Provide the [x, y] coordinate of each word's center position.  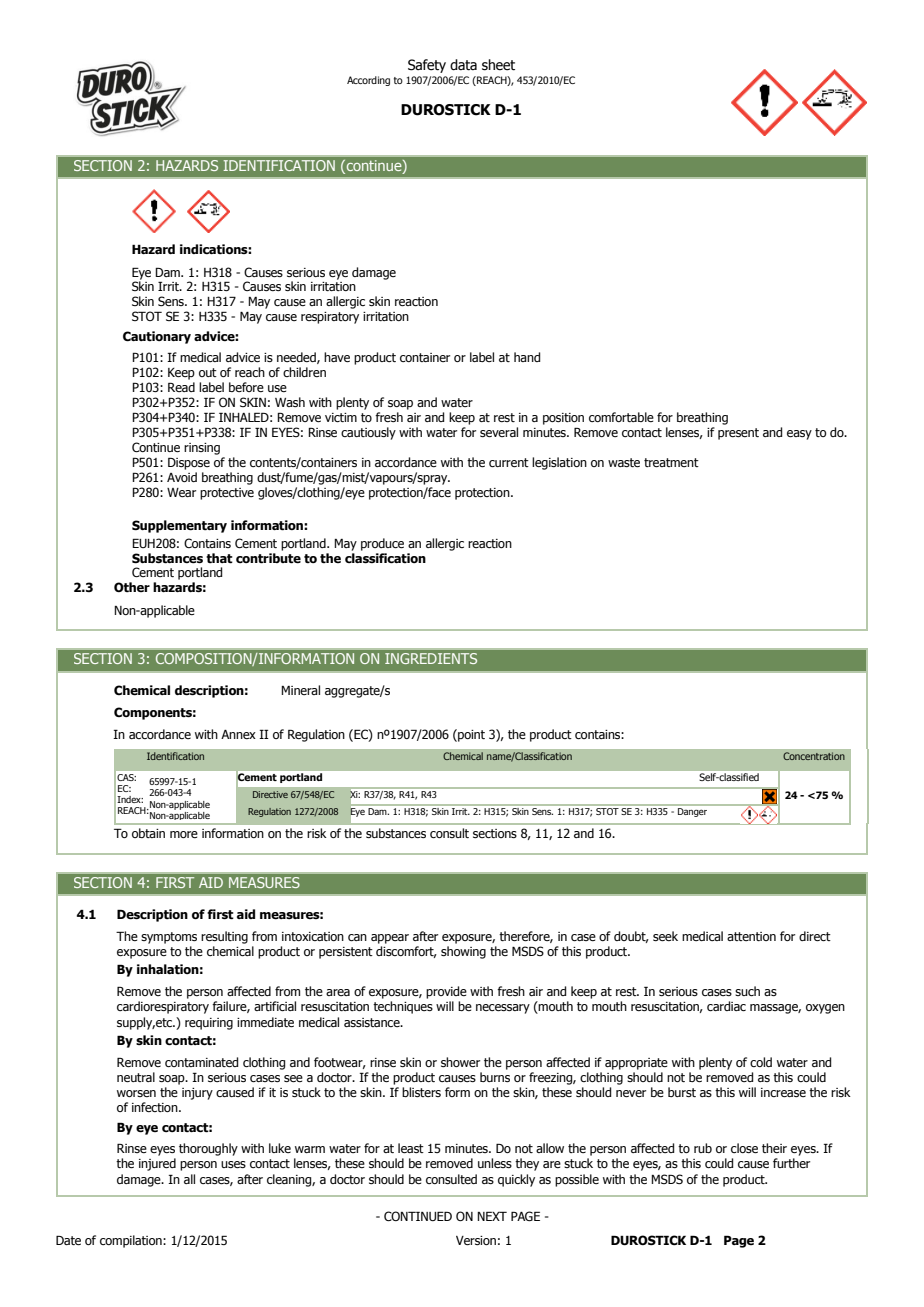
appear [390, 939]
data [463, 65]
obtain [148, 833]
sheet [498, 65]
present [738, 434]
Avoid [182, 477]
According [368, 81]
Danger [692, 812]
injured [157, 1164]
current [509, 462]
